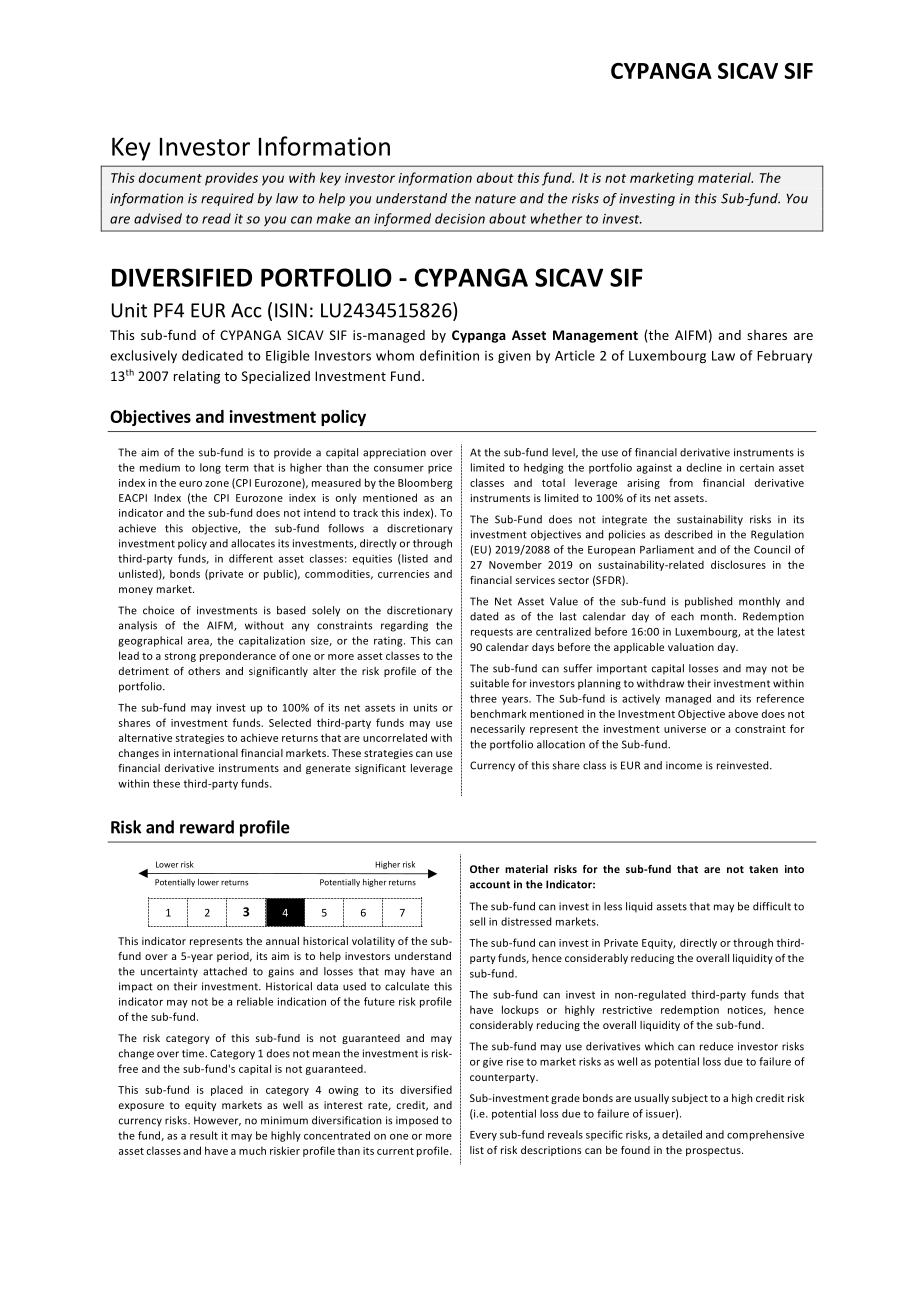  I want to click on decision, so click(460, 218).
